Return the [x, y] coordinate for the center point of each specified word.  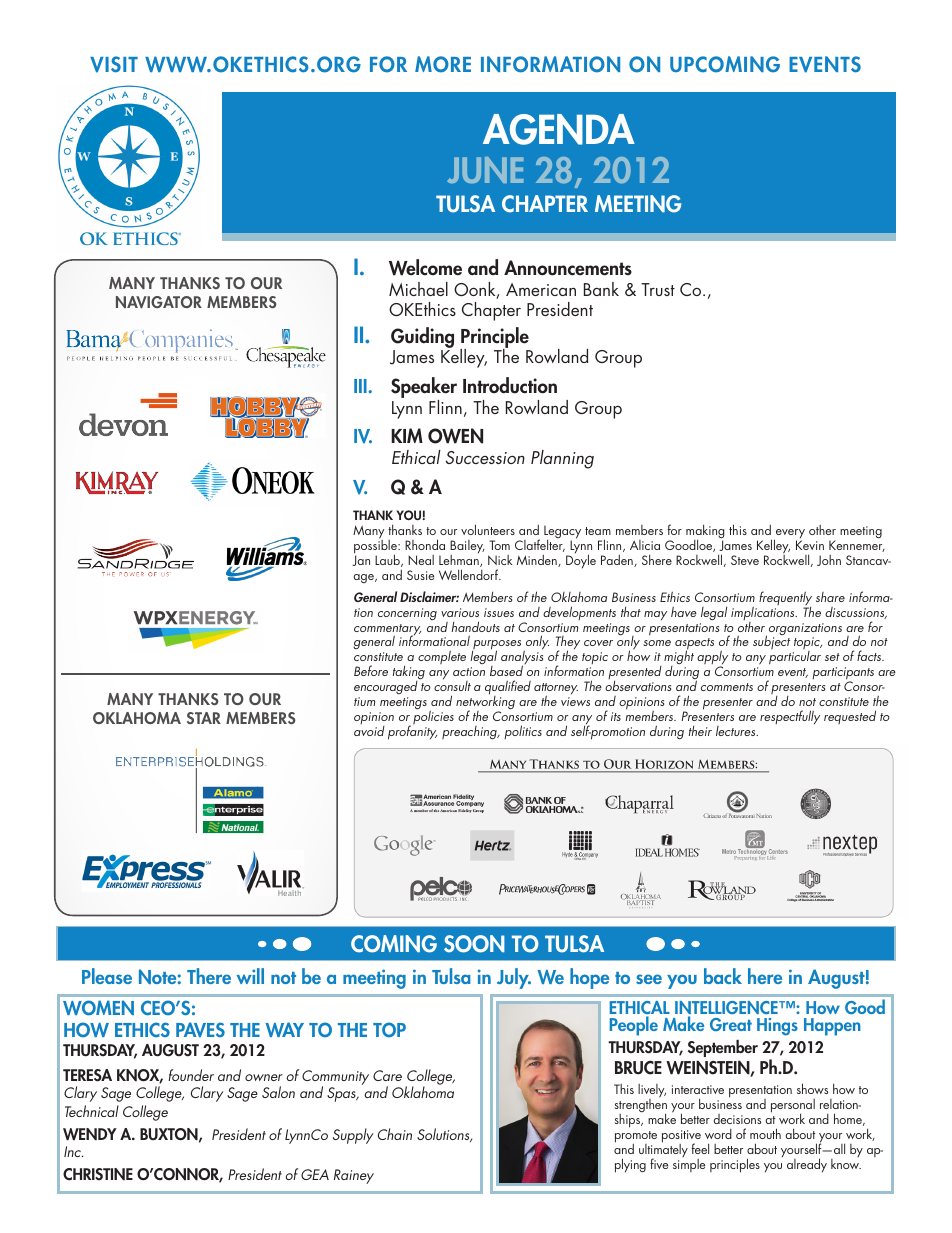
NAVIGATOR [159, 302]
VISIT [114, 64]
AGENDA [559, 129]
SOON [474, 944]
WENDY [90, 1134]
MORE [443, 64]
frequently [785, 599]
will [250, 976]
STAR [204, 718]
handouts [475, 626]
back [723, 976]
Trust [658, 289]
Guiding [422, 337]
